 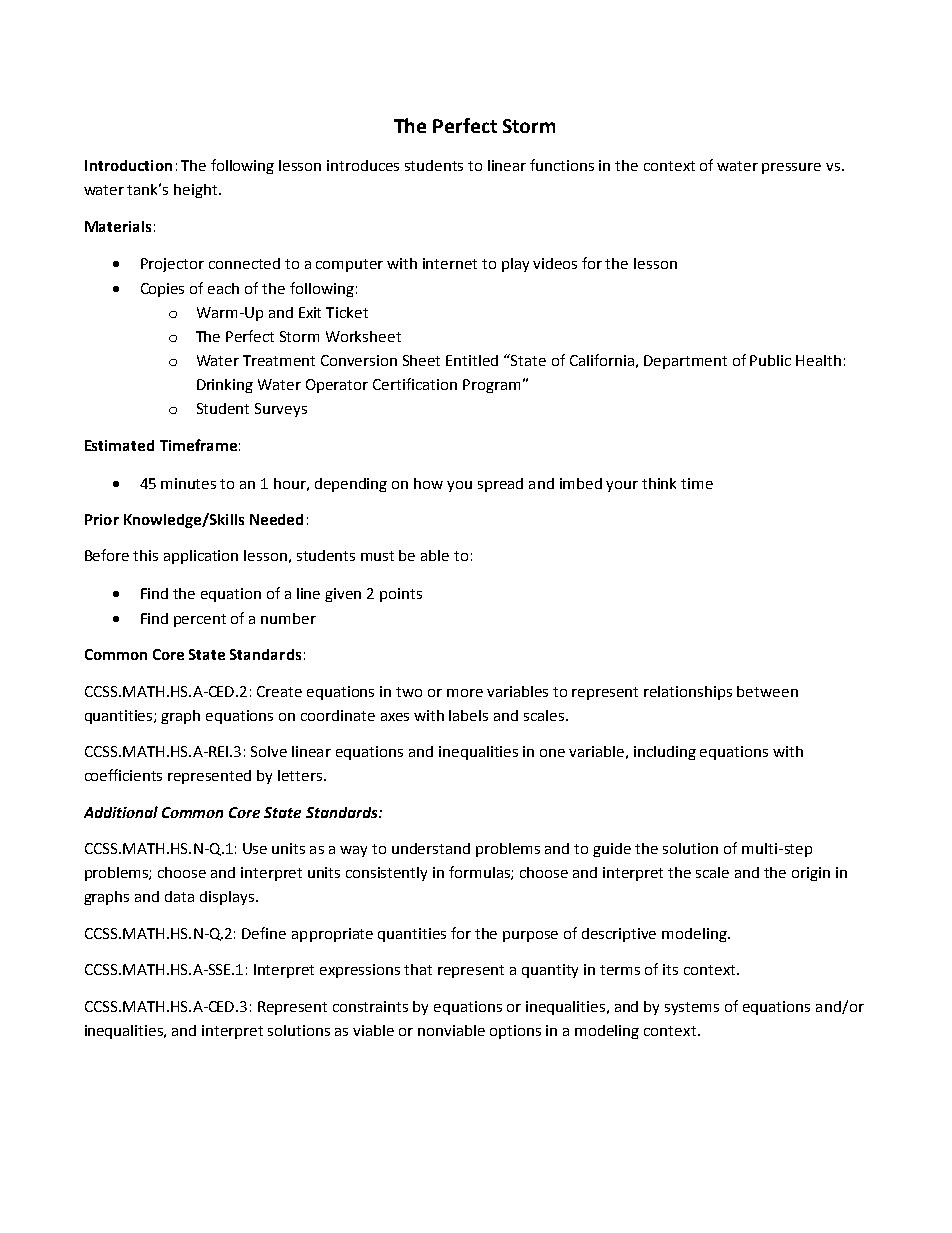 I want to click on pressure, so click(x=791, y=168).
